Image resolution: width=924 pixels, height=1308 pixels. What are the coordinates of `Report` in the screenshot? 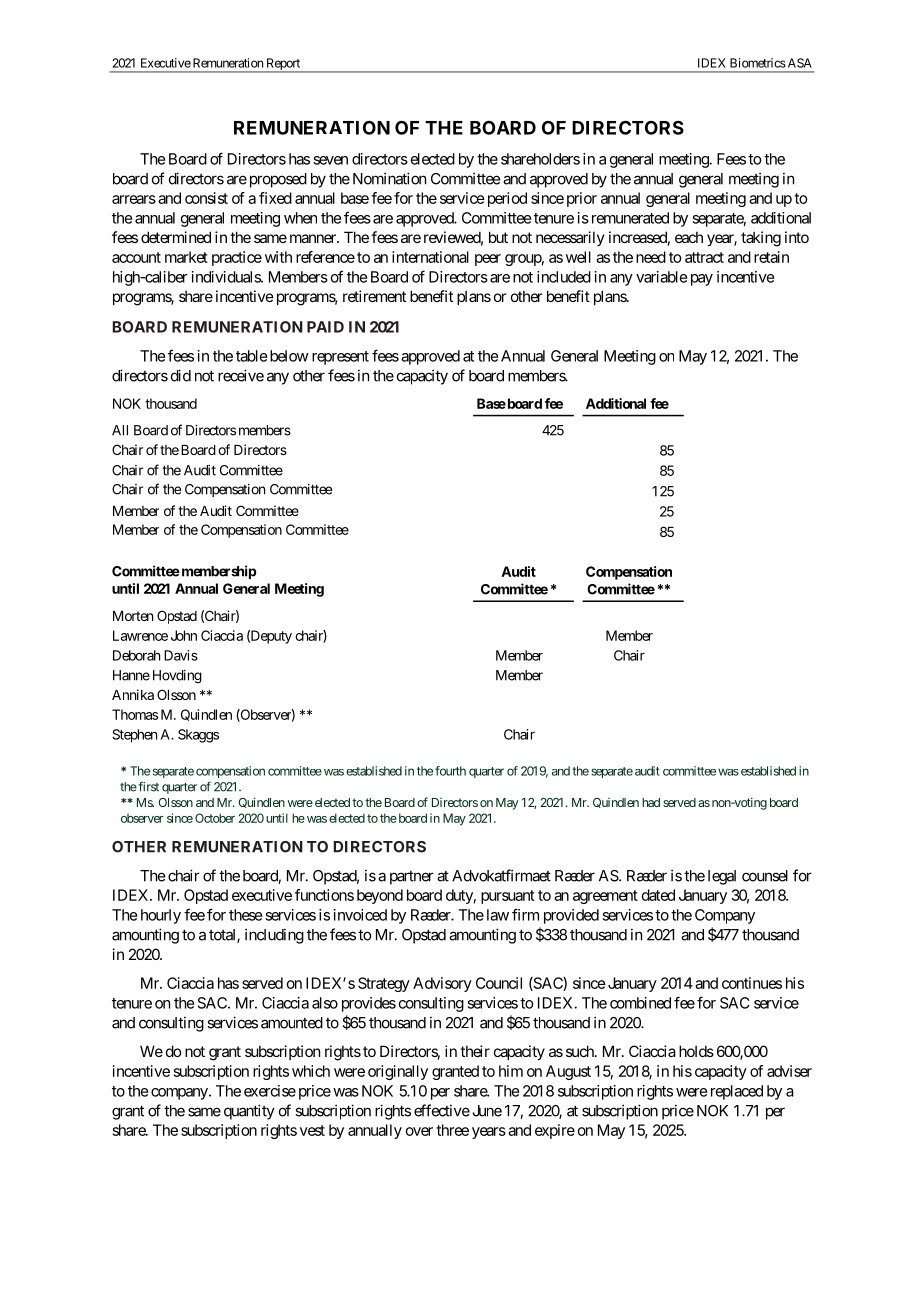 It's located at (283, 65).
